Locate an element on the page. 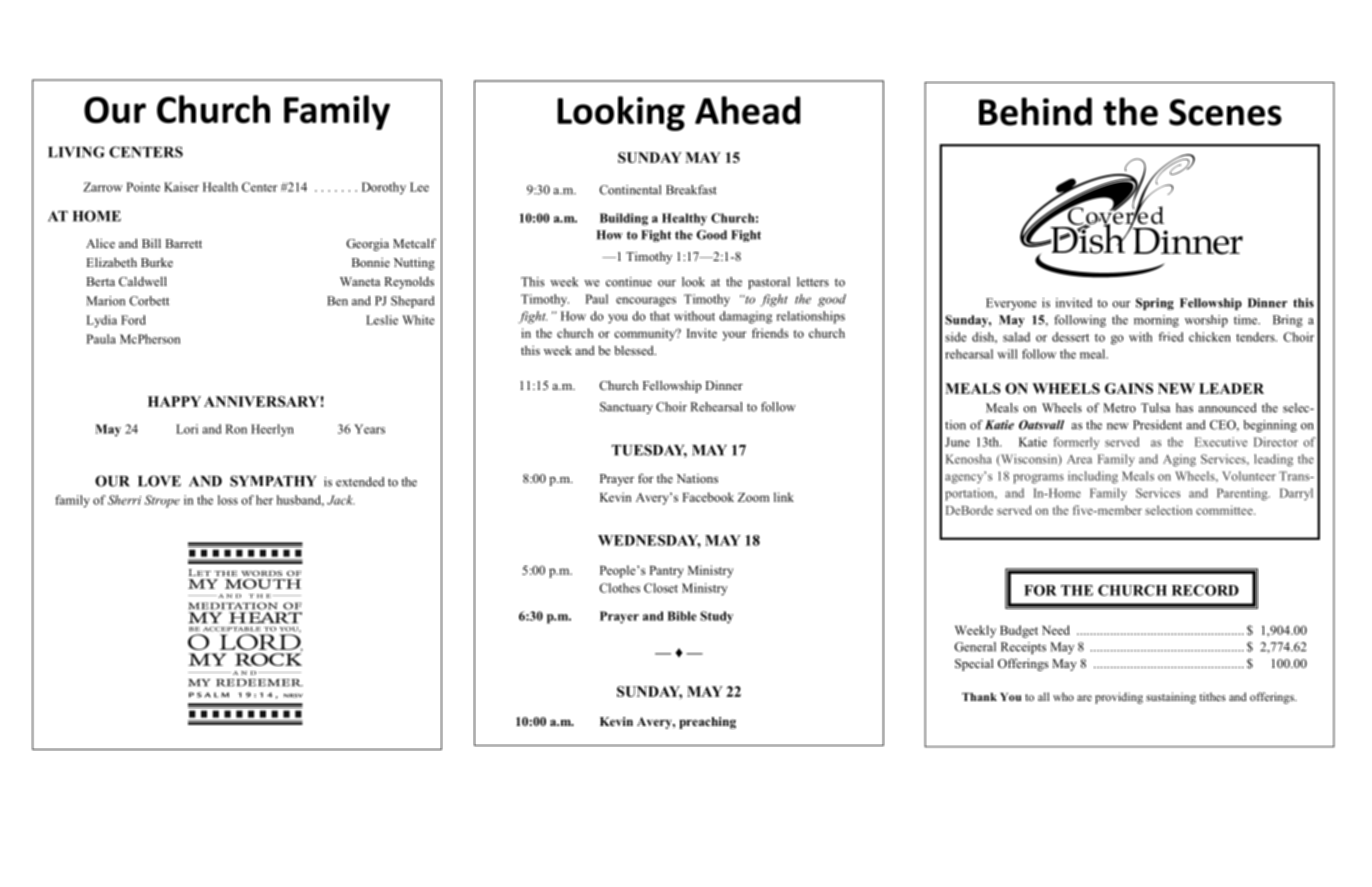 This page has width=1372, height=887. Sanctuary is located at coordinates (626, 408).
